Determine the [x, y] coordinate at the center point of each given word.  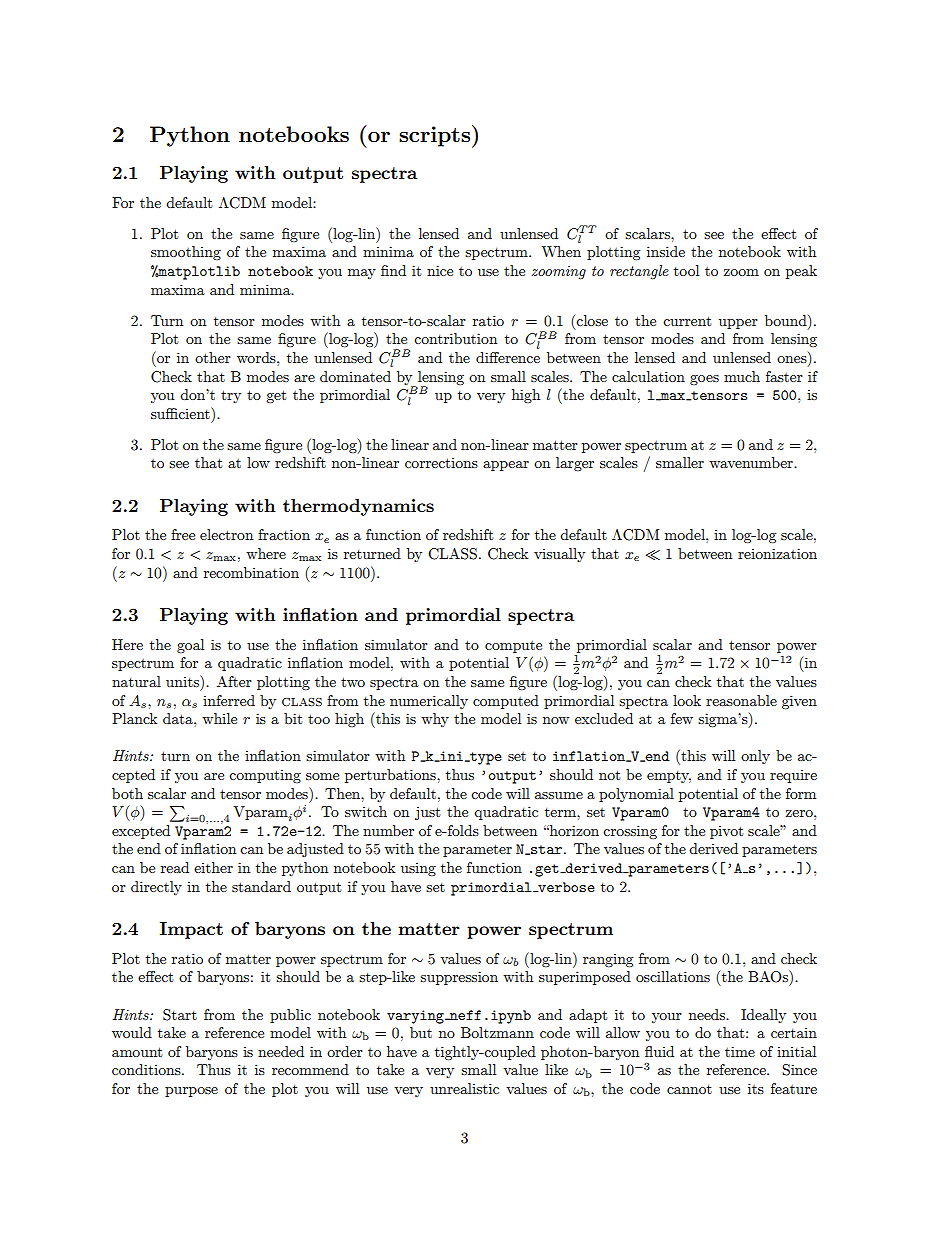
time [740, 1051]
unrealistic [464, 1088]
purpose [191, 1092]
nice [440, 270]
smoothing [186, 253]
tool [686, 270]
